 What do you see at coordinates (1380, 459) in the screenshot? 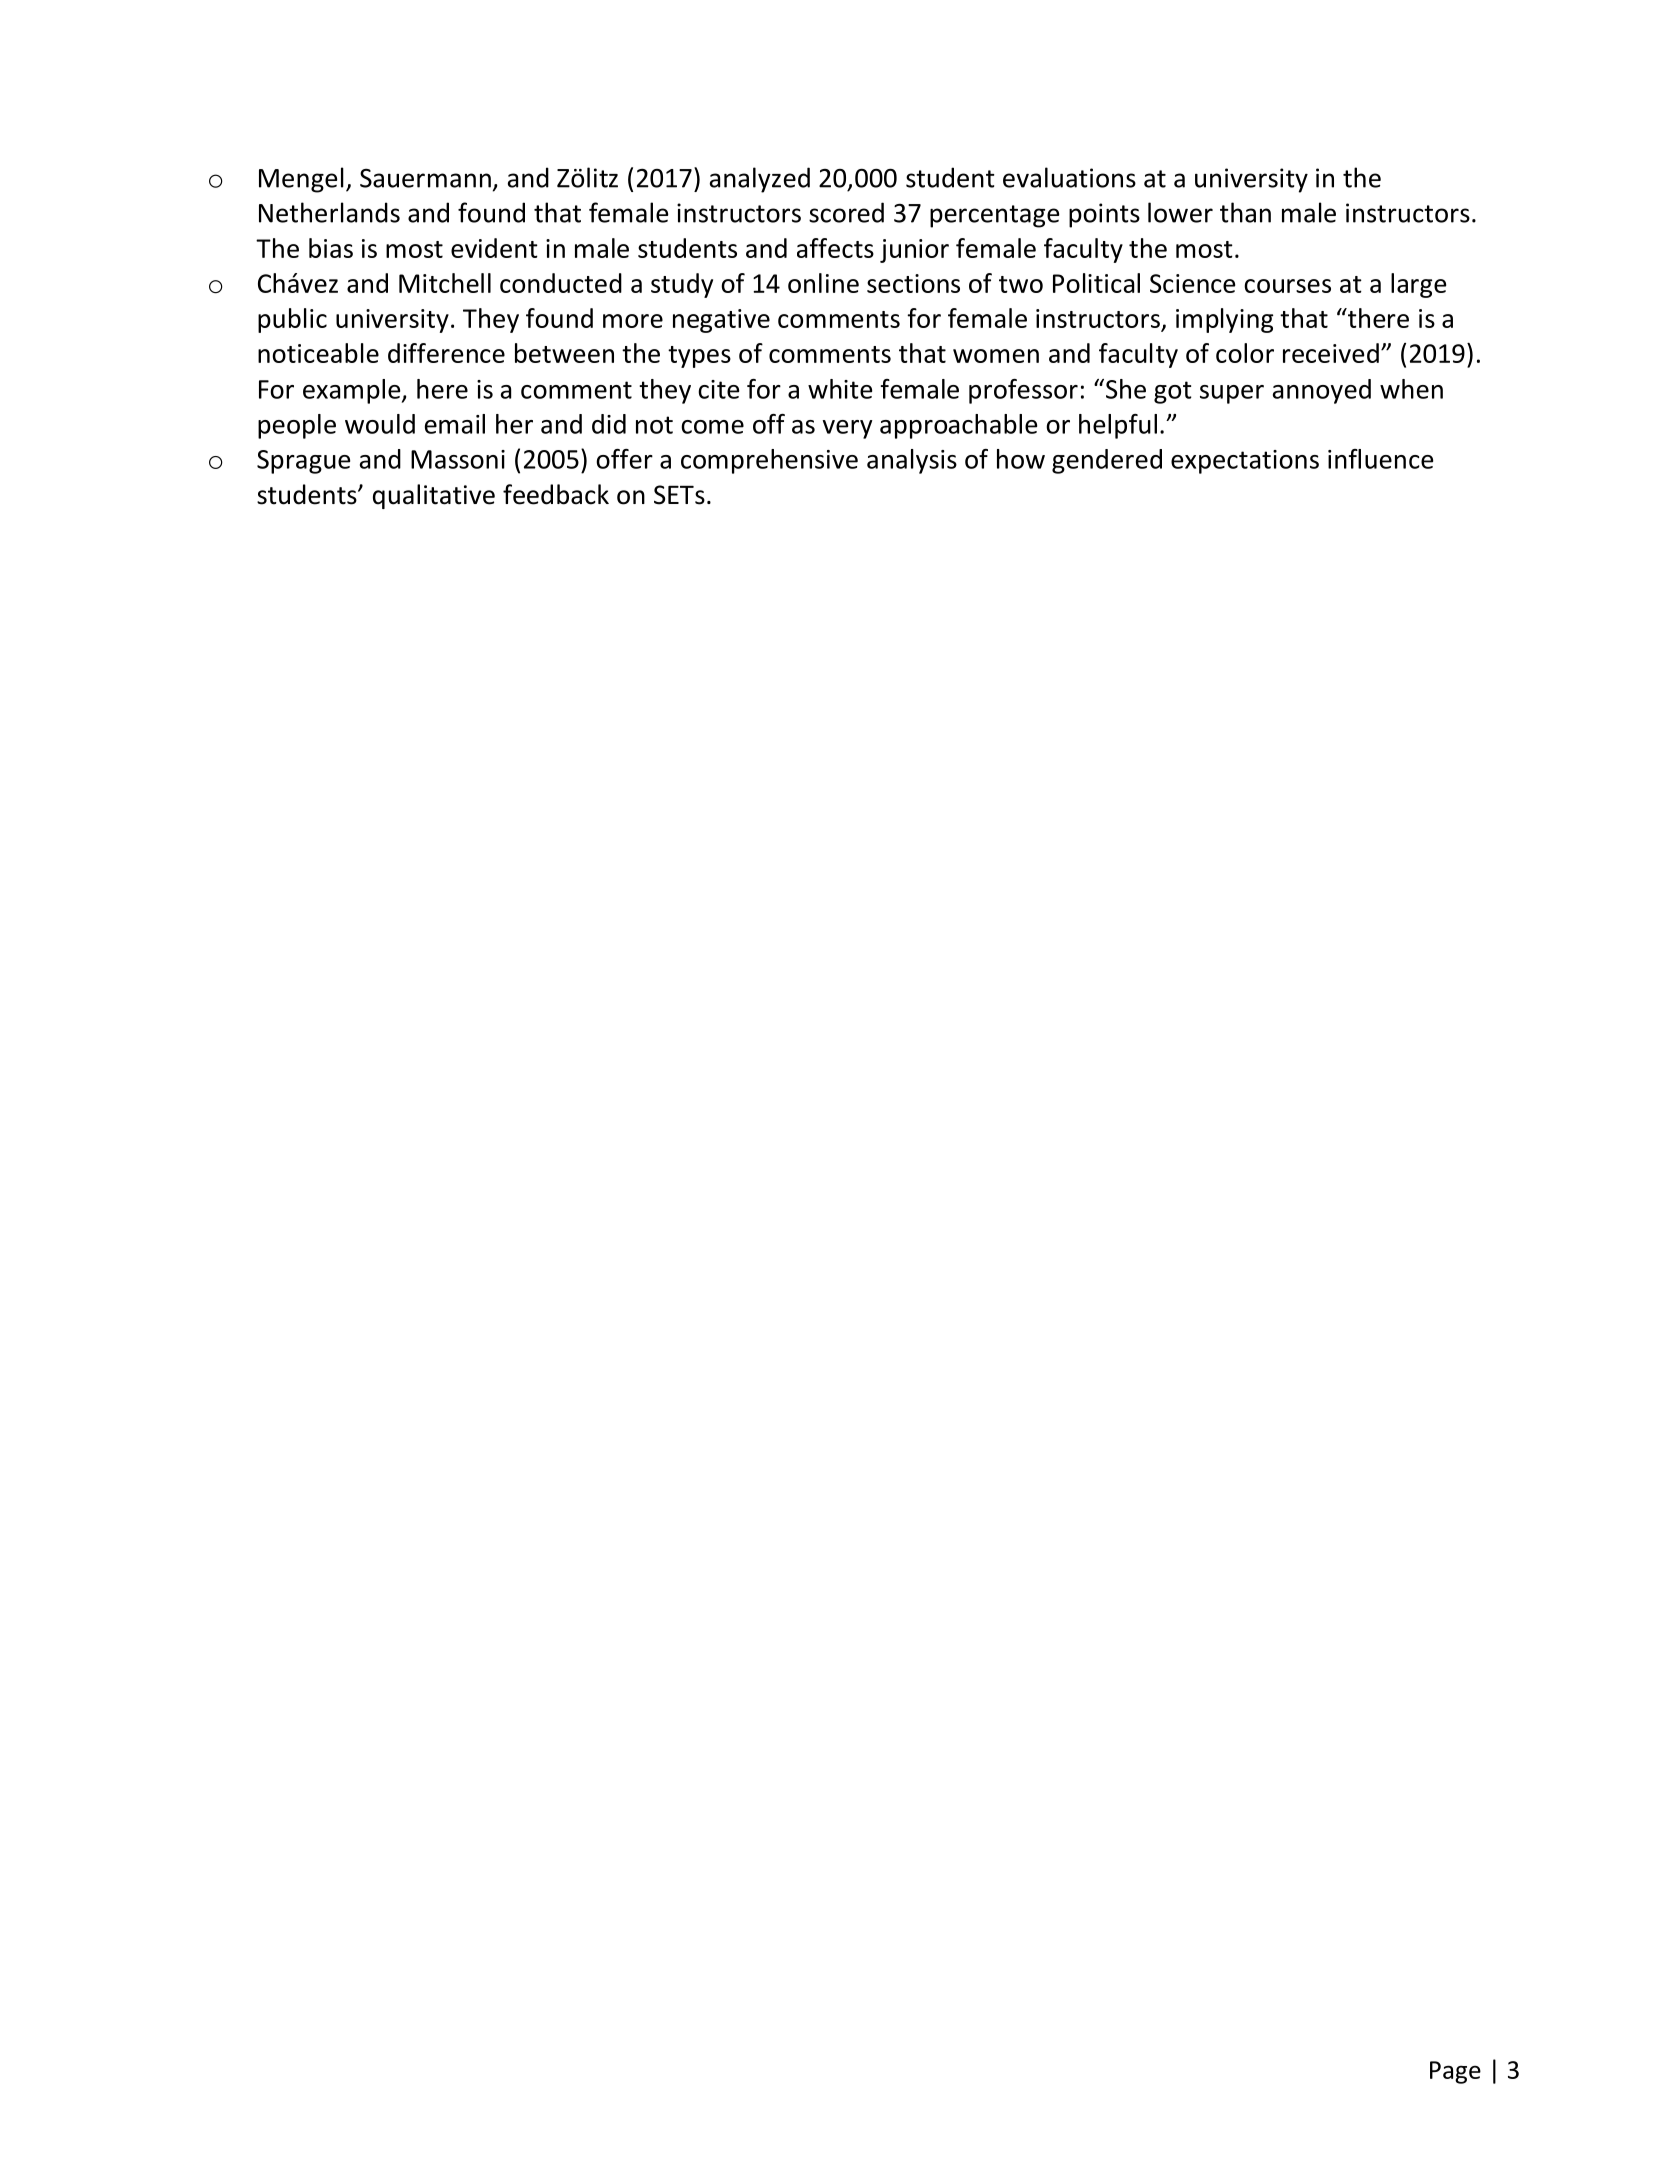
I see `influence` at bounding box center [1380, 459].
